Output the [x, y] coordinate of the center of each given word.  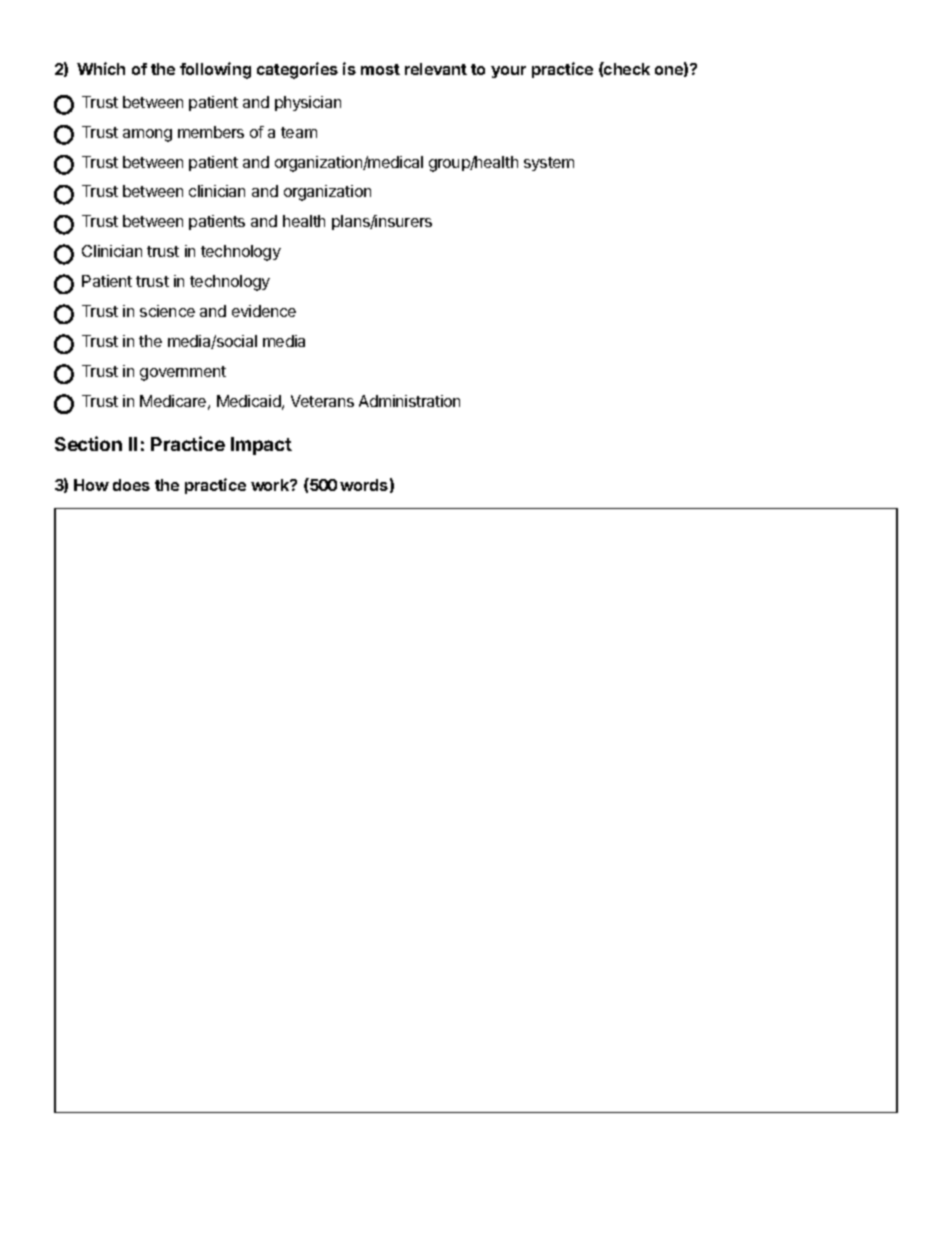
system [549, 164]
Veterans [322, 401]
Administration [409, 401]
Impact [261, 446]
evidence [264, 311]
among [147, 135]
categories [297, 70]
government [183, 373]
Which [101, 68]
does [131, 485]
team [299, 132]
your [508, 72]
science [167, 311]
